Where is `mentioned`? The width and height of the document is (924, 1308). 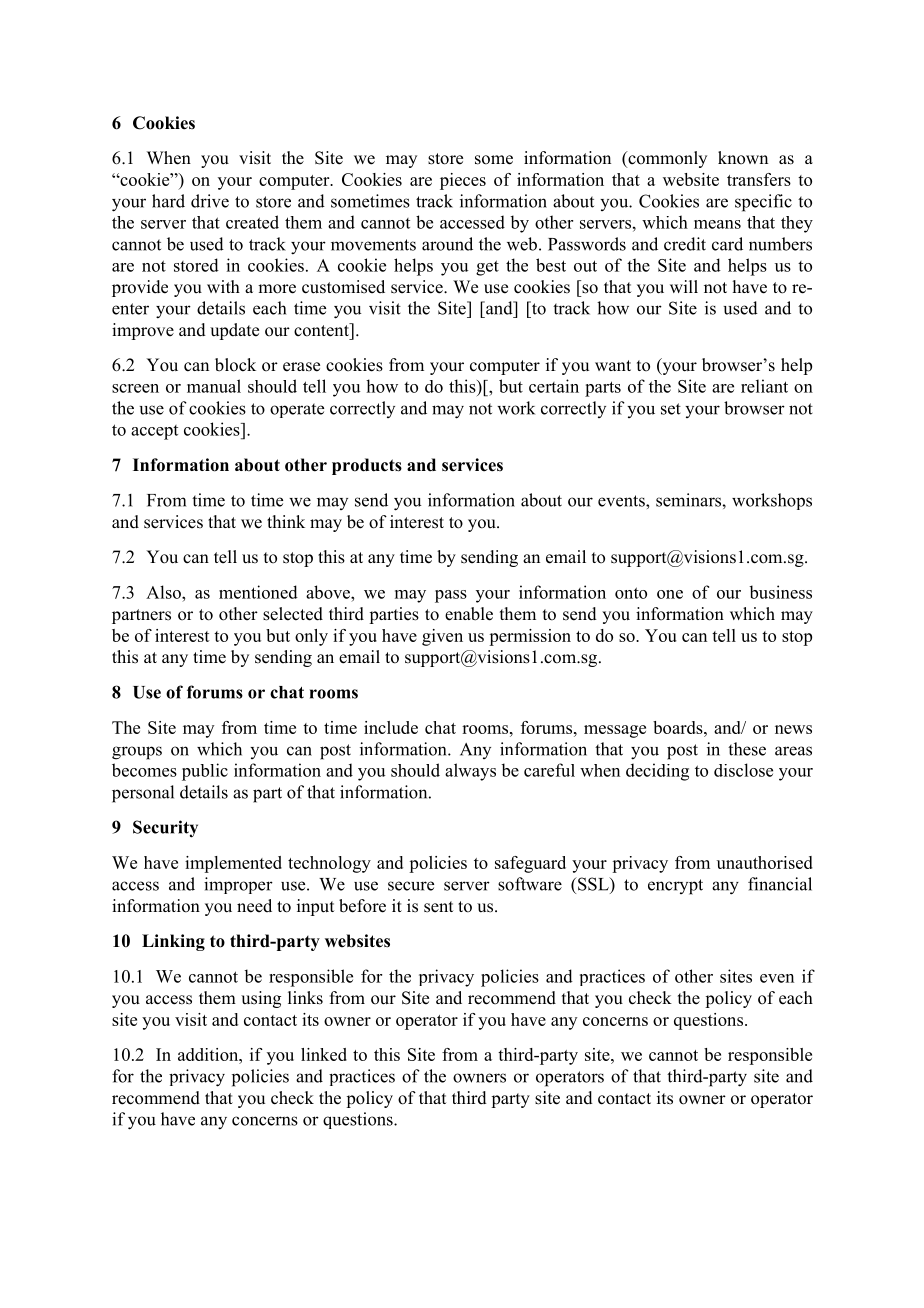 mentioned is located at coordinates (258, 592).
